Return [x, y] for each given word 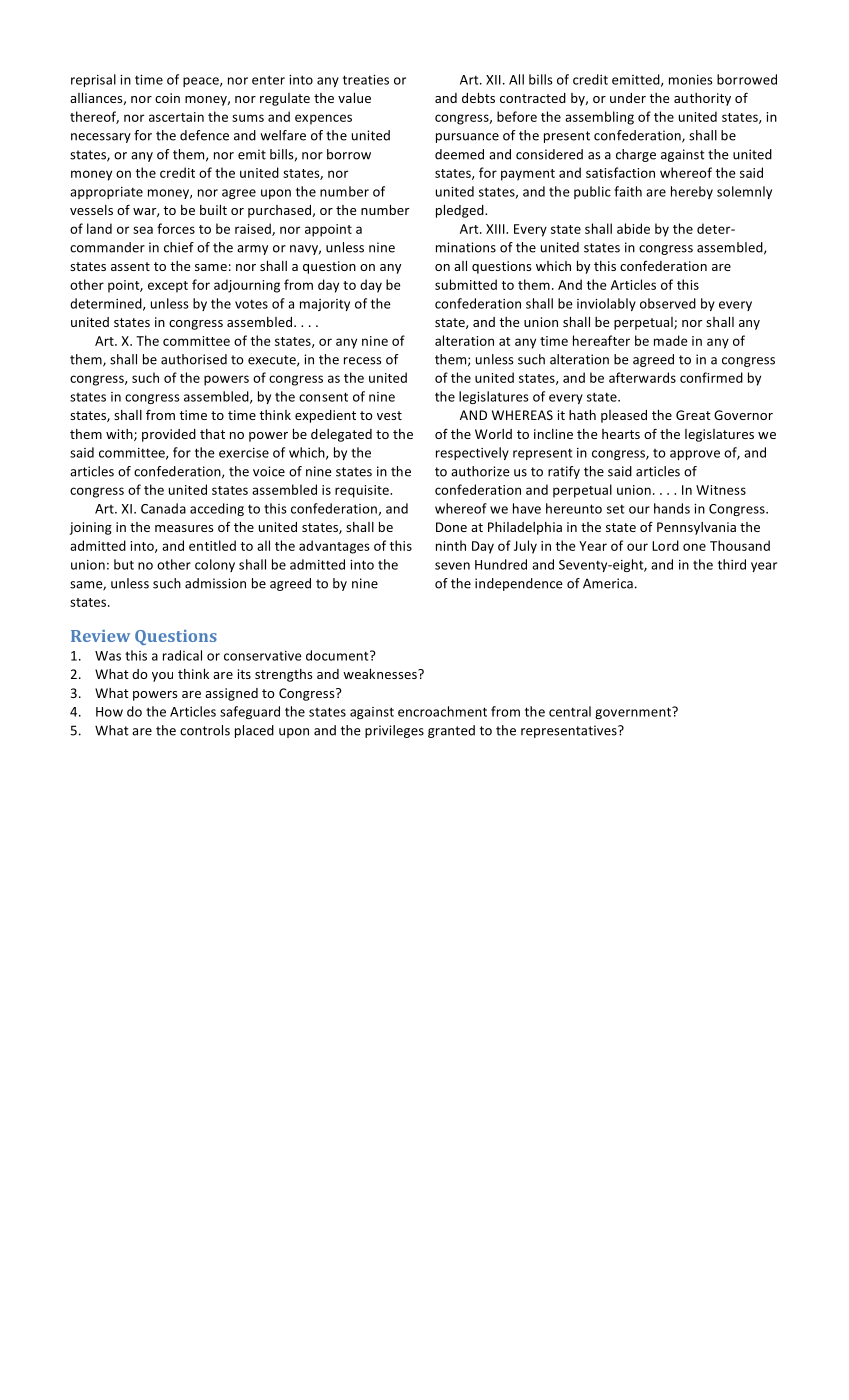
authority [702, 99]
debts [478, 98]
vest [389, 415]
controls [205, 730]
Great [693, 415]
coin [167, 98]
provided [169, 435]
